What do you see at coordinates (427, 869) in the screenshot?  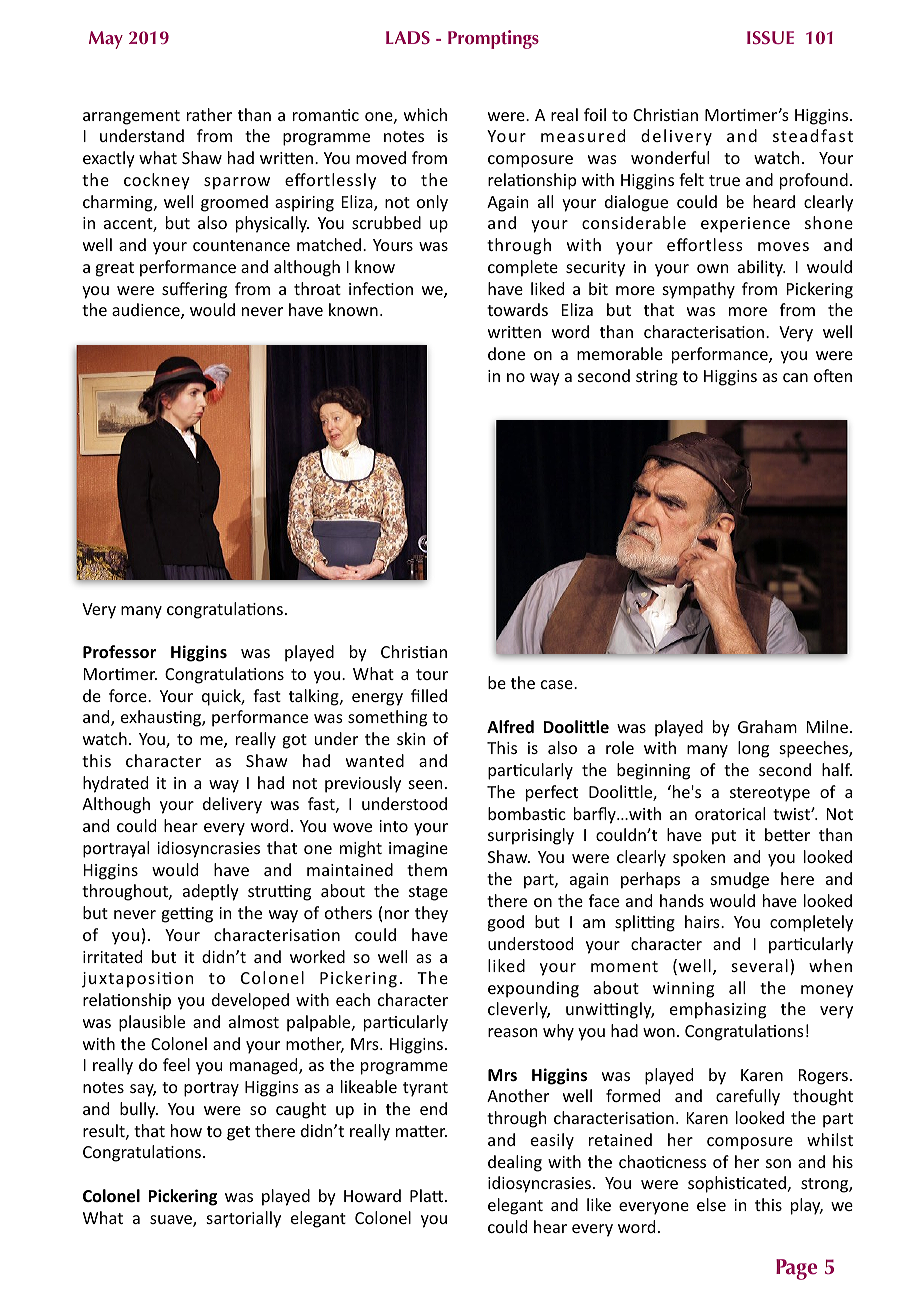 I see `them` at bounding box center [427, 869].
